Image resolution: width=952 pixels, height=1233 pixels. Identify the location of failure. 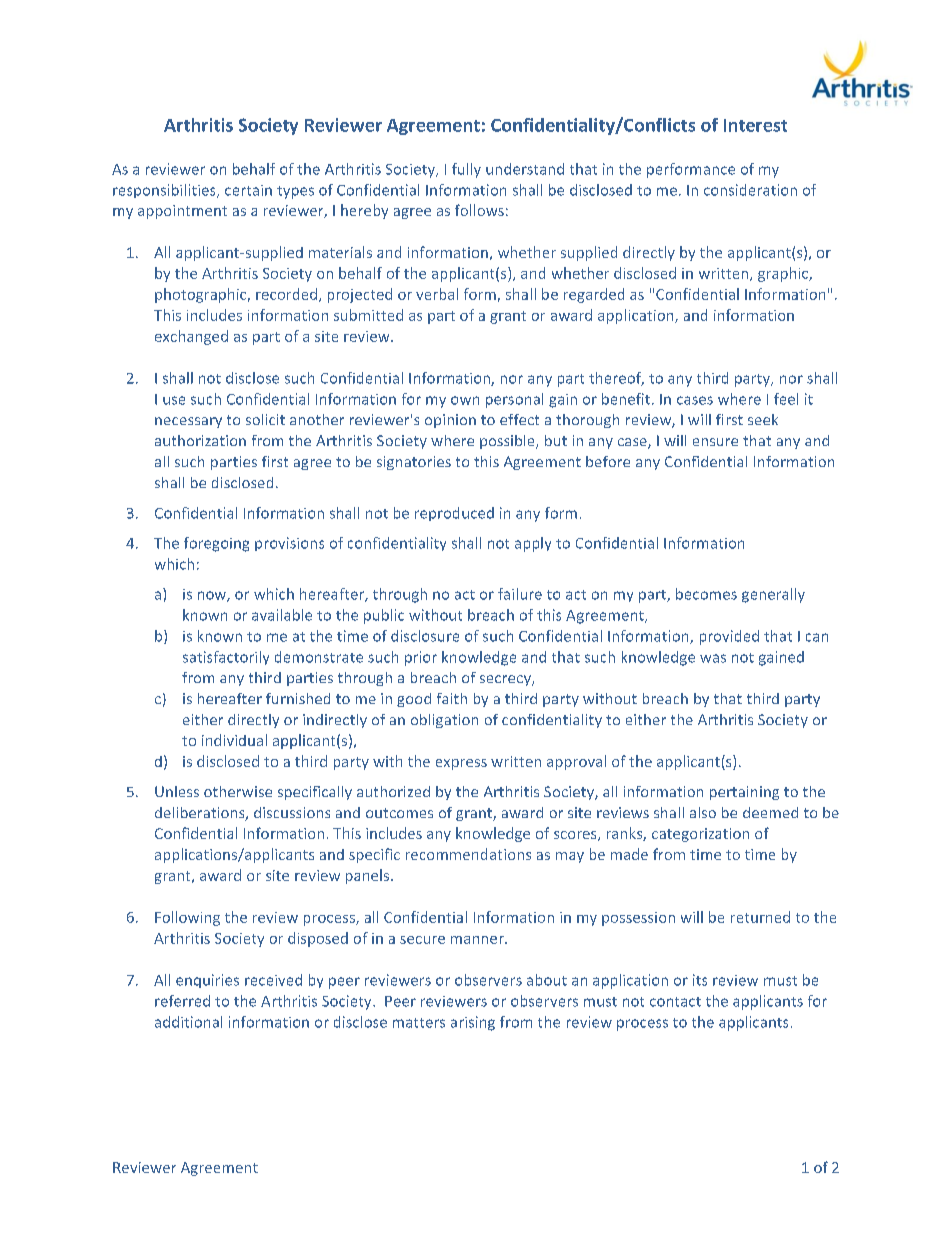
(520, 594).
